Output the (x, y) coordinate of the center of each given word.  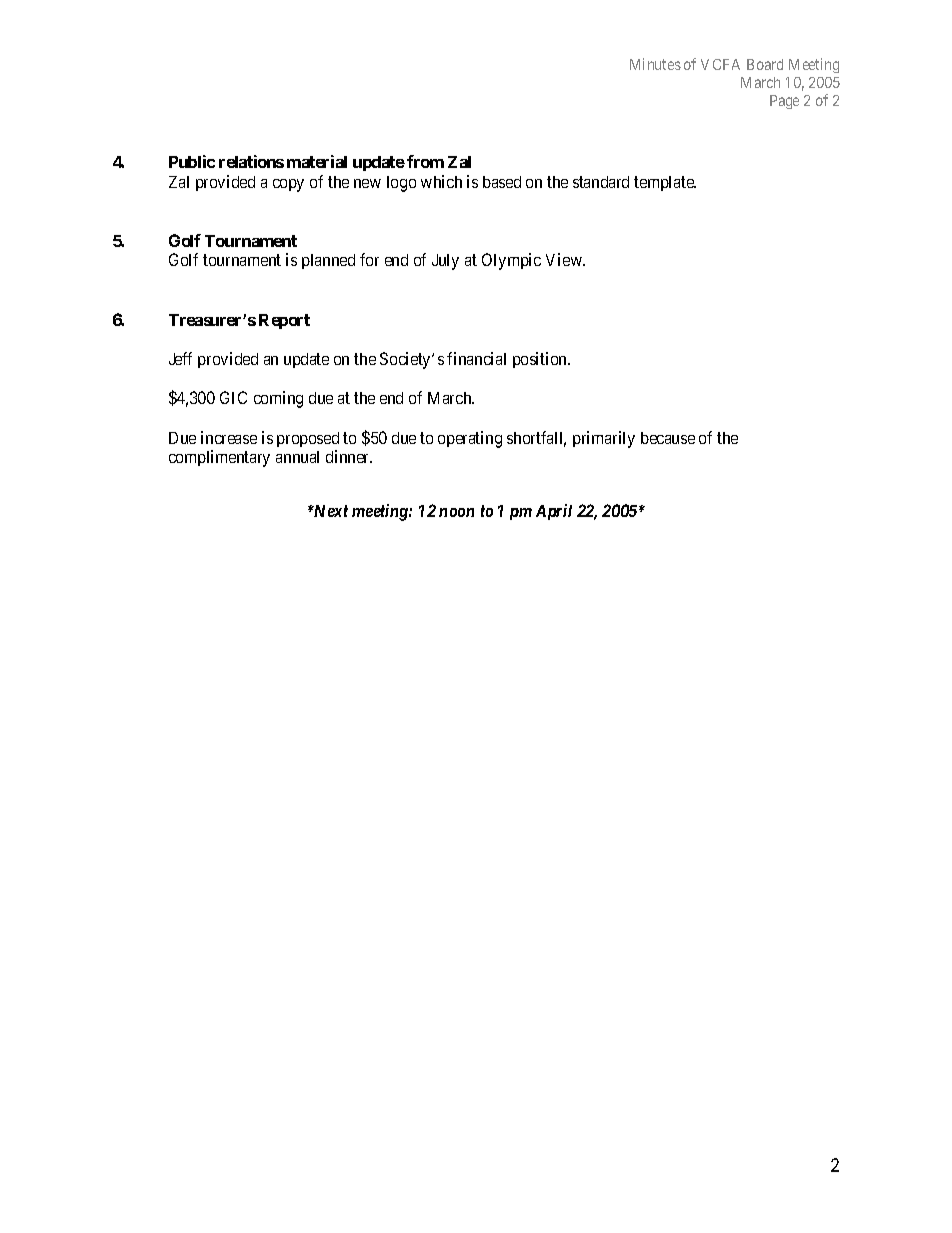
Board (765, 64)
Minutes (655, 64)
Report (284, 321)
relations (251, 161)
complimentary (219, 458)
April (554, 512)
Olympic (511, 261)
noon (456, 512)
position (541, 360)
